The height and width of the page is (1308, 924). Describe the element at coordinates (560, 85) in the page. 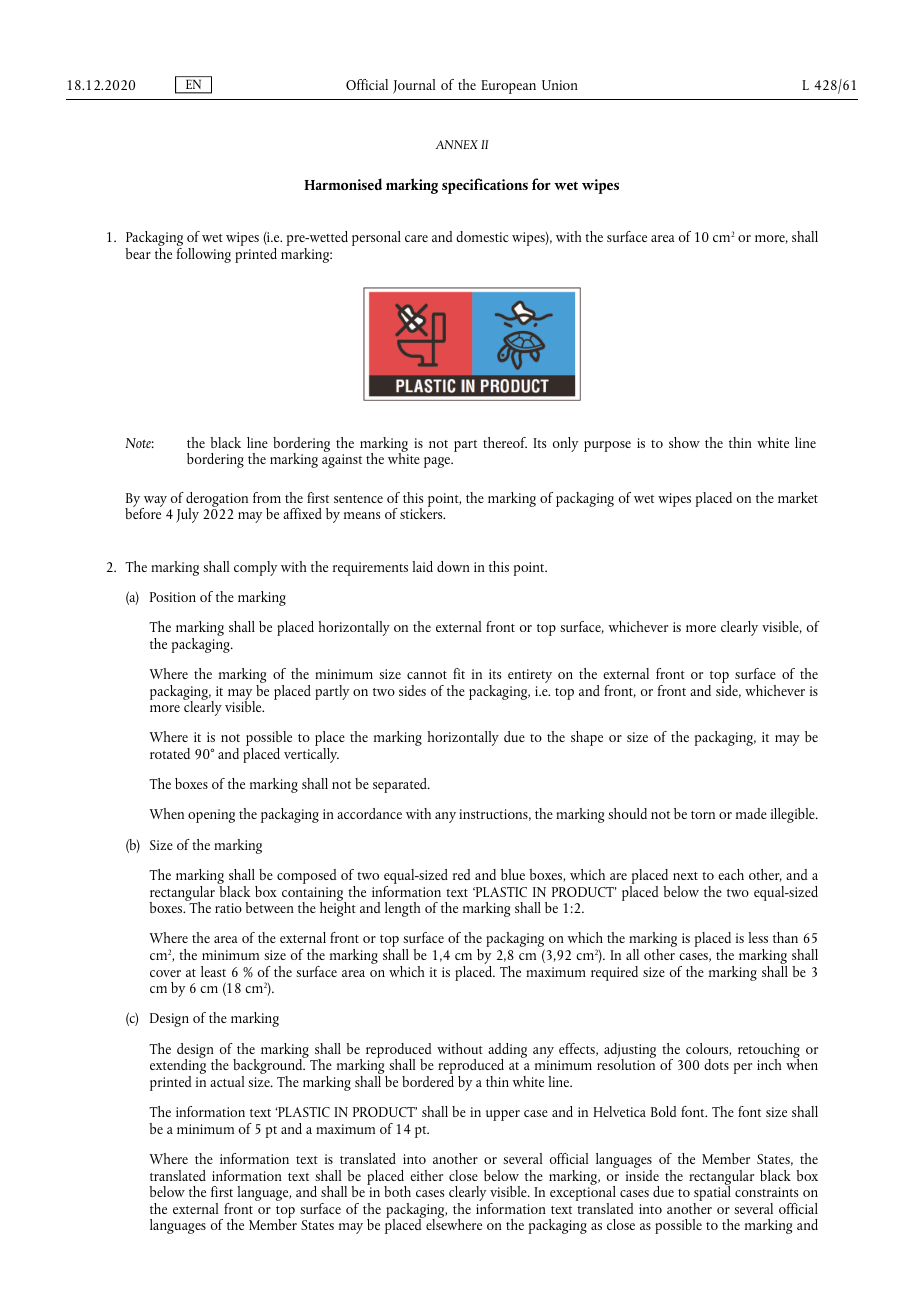

I see `Union` at that location.
